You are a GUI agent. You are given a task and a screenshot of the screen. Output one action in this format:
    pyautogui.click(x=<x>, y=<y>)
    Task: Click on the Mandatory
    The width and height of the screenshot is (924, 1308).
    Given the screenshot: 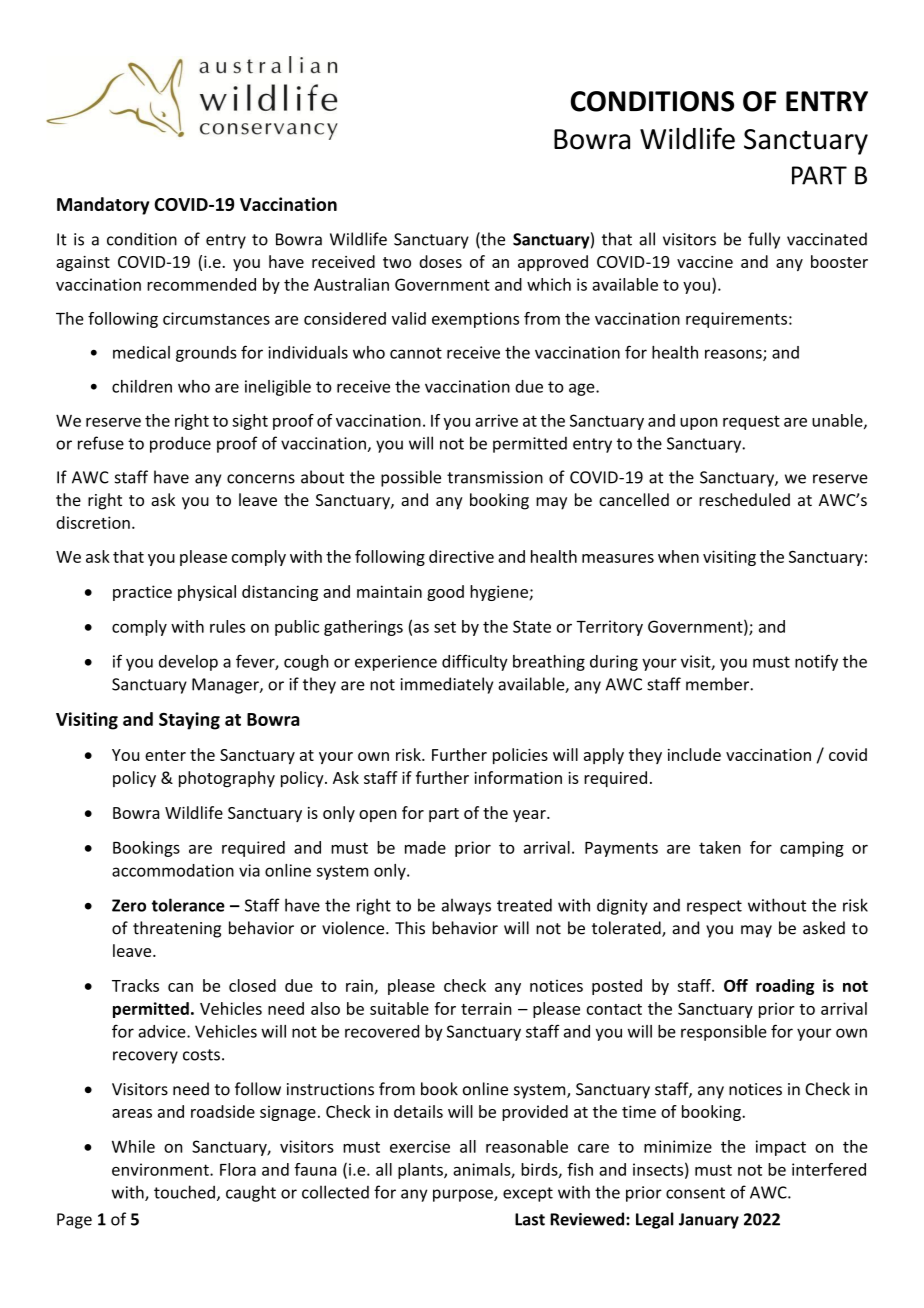 What is the action you would take?
    pyautogui.click(x=103, y=206)
